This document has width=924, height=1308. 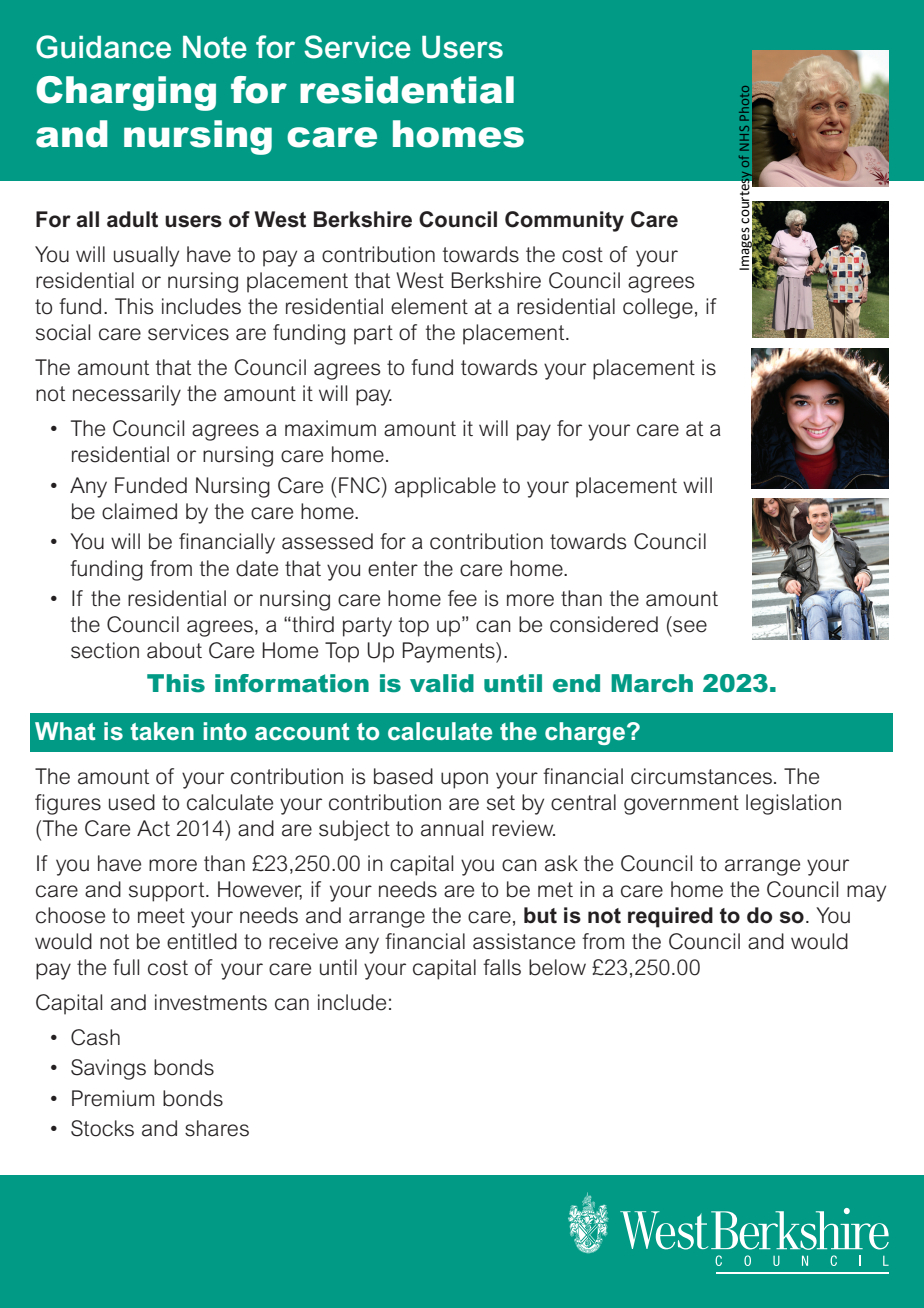 What do you see at coordinates (793, 804) in the document?
I see `legislation` at bounding box center [793, 804].
